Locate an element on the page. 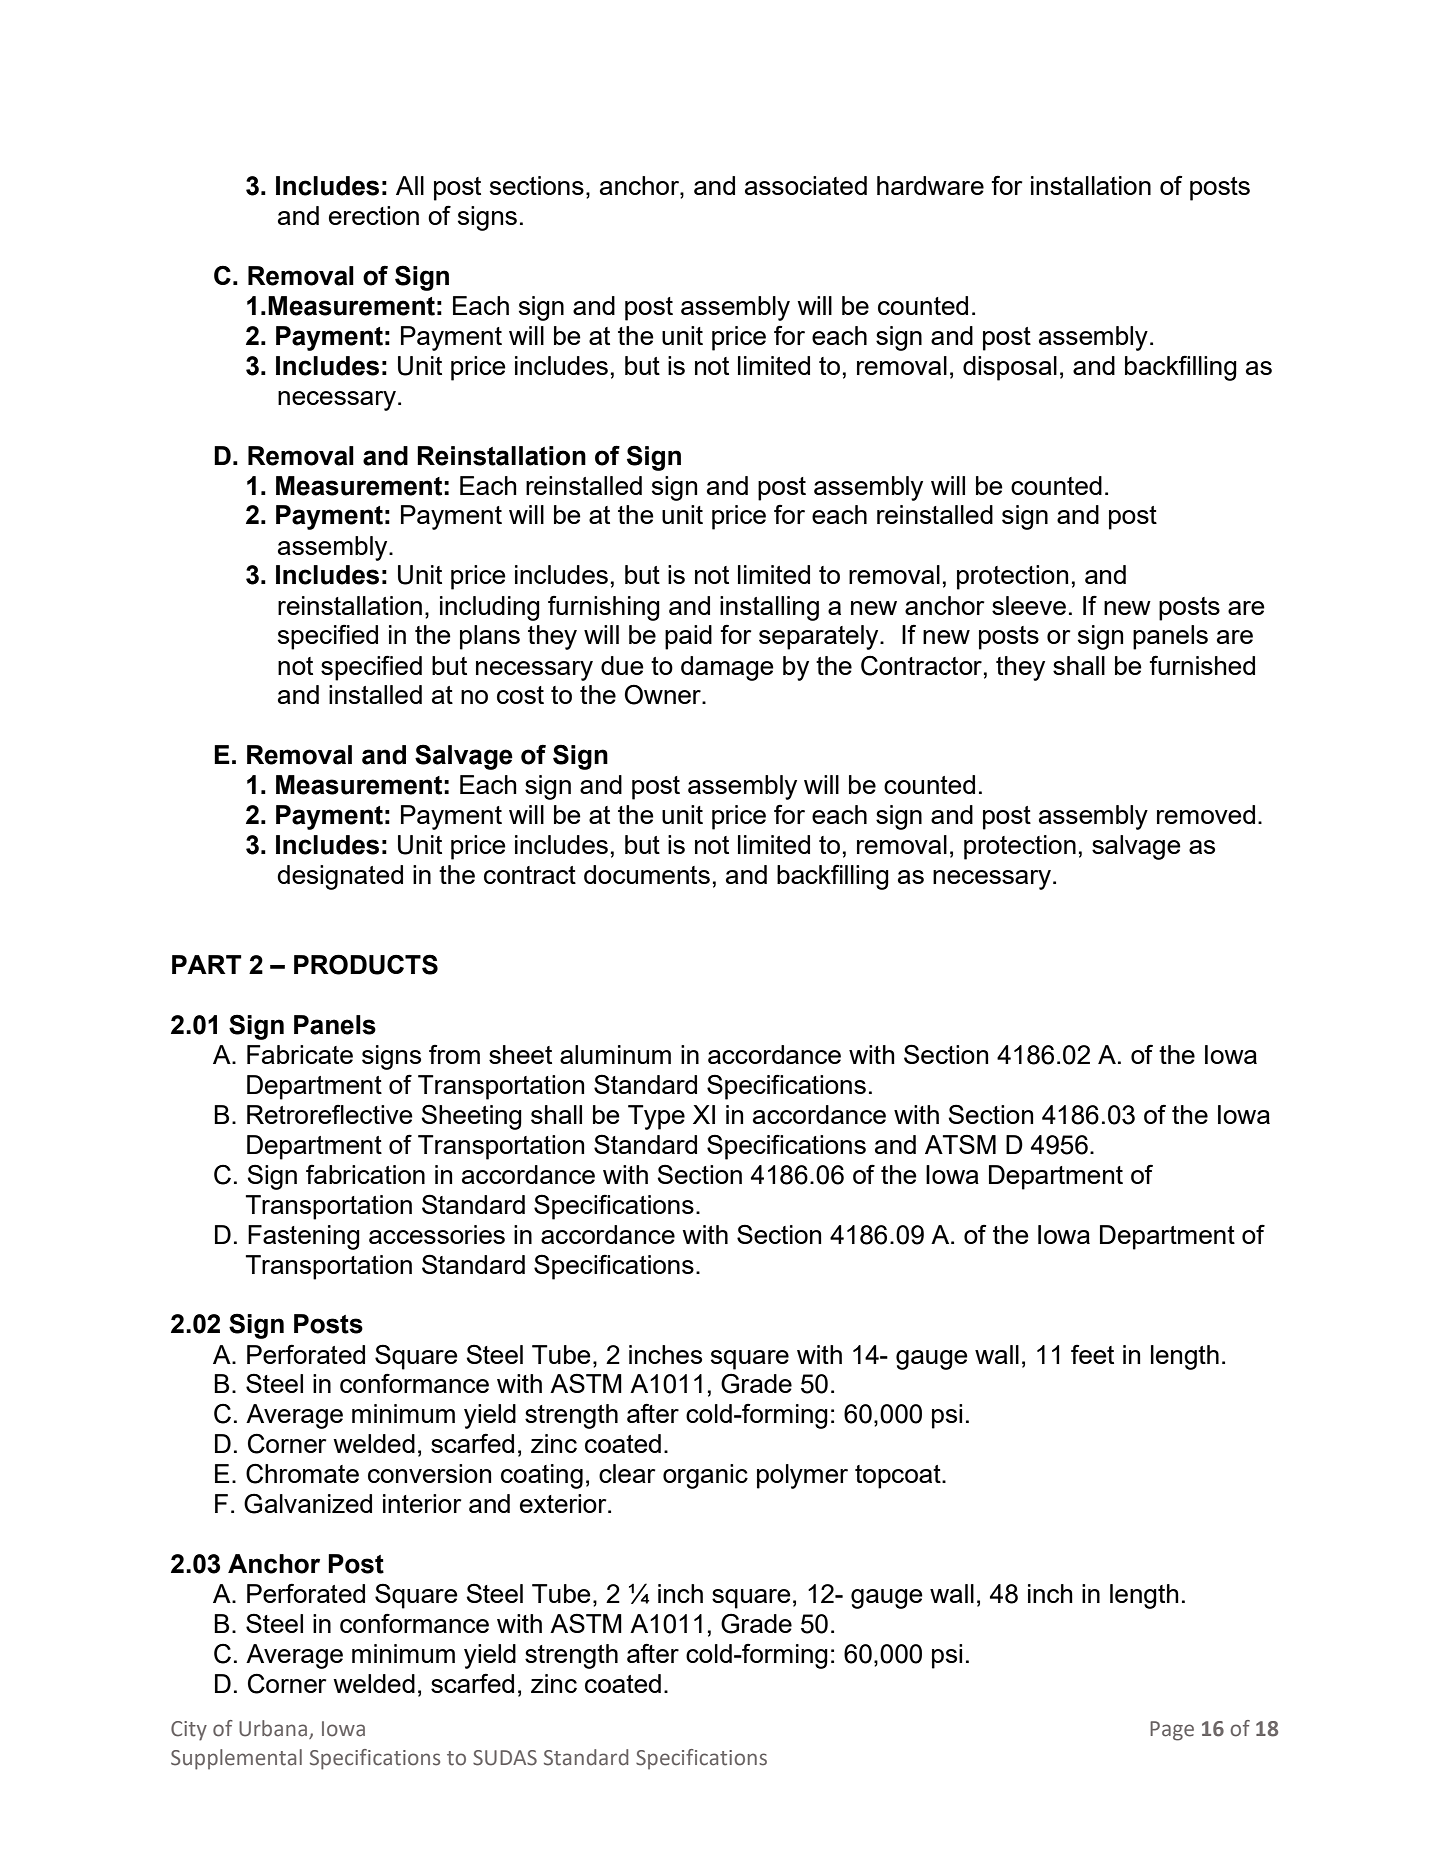  aluminum is located at coordinates (615, 1054).
